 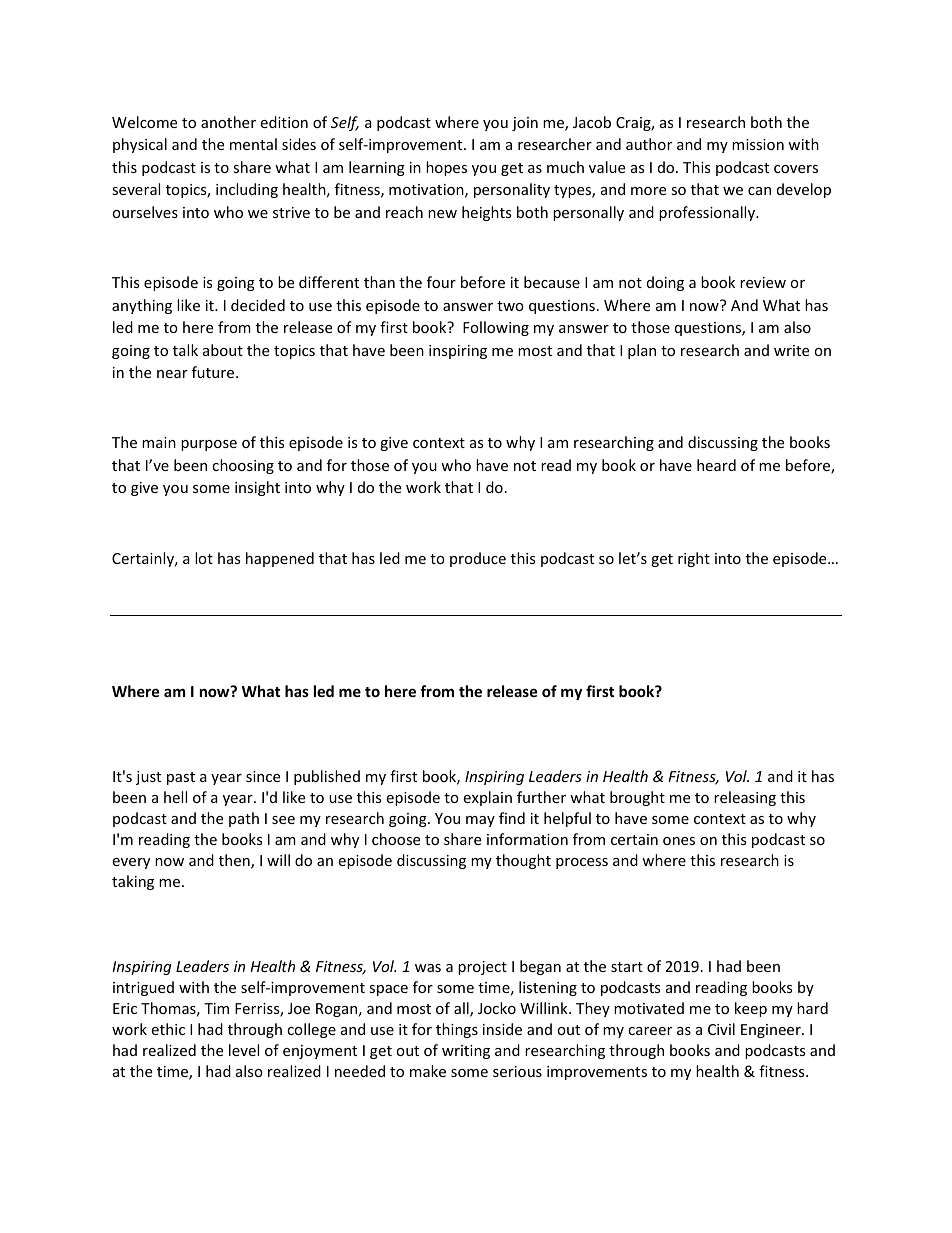 I want to click on produce, so click(x=478, y=559).
